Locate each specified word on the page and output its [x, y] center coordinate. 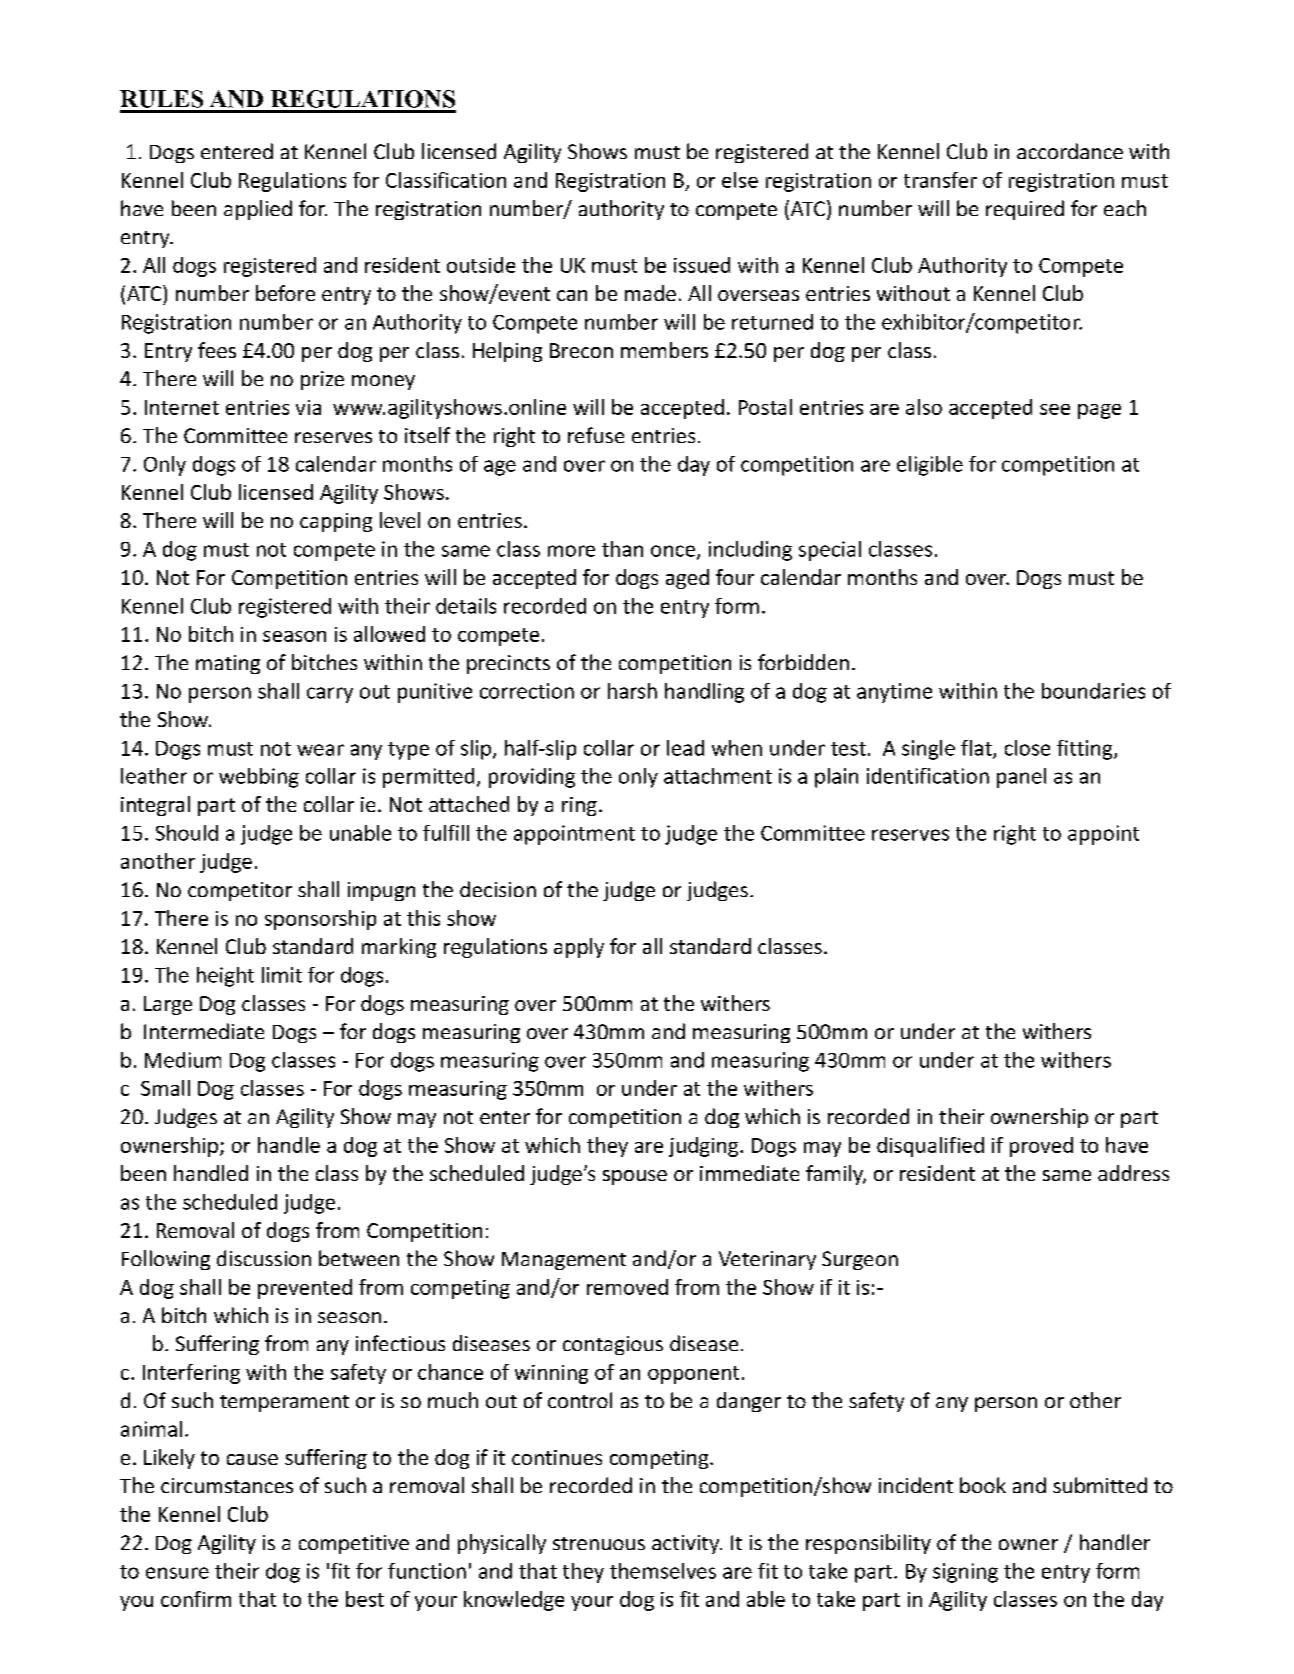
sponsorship [320, 920]
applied [258, 210]
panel [1021, 778]
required [1025, 210]
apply [579, 948]
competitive [354, 1544]
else [740, 180]
